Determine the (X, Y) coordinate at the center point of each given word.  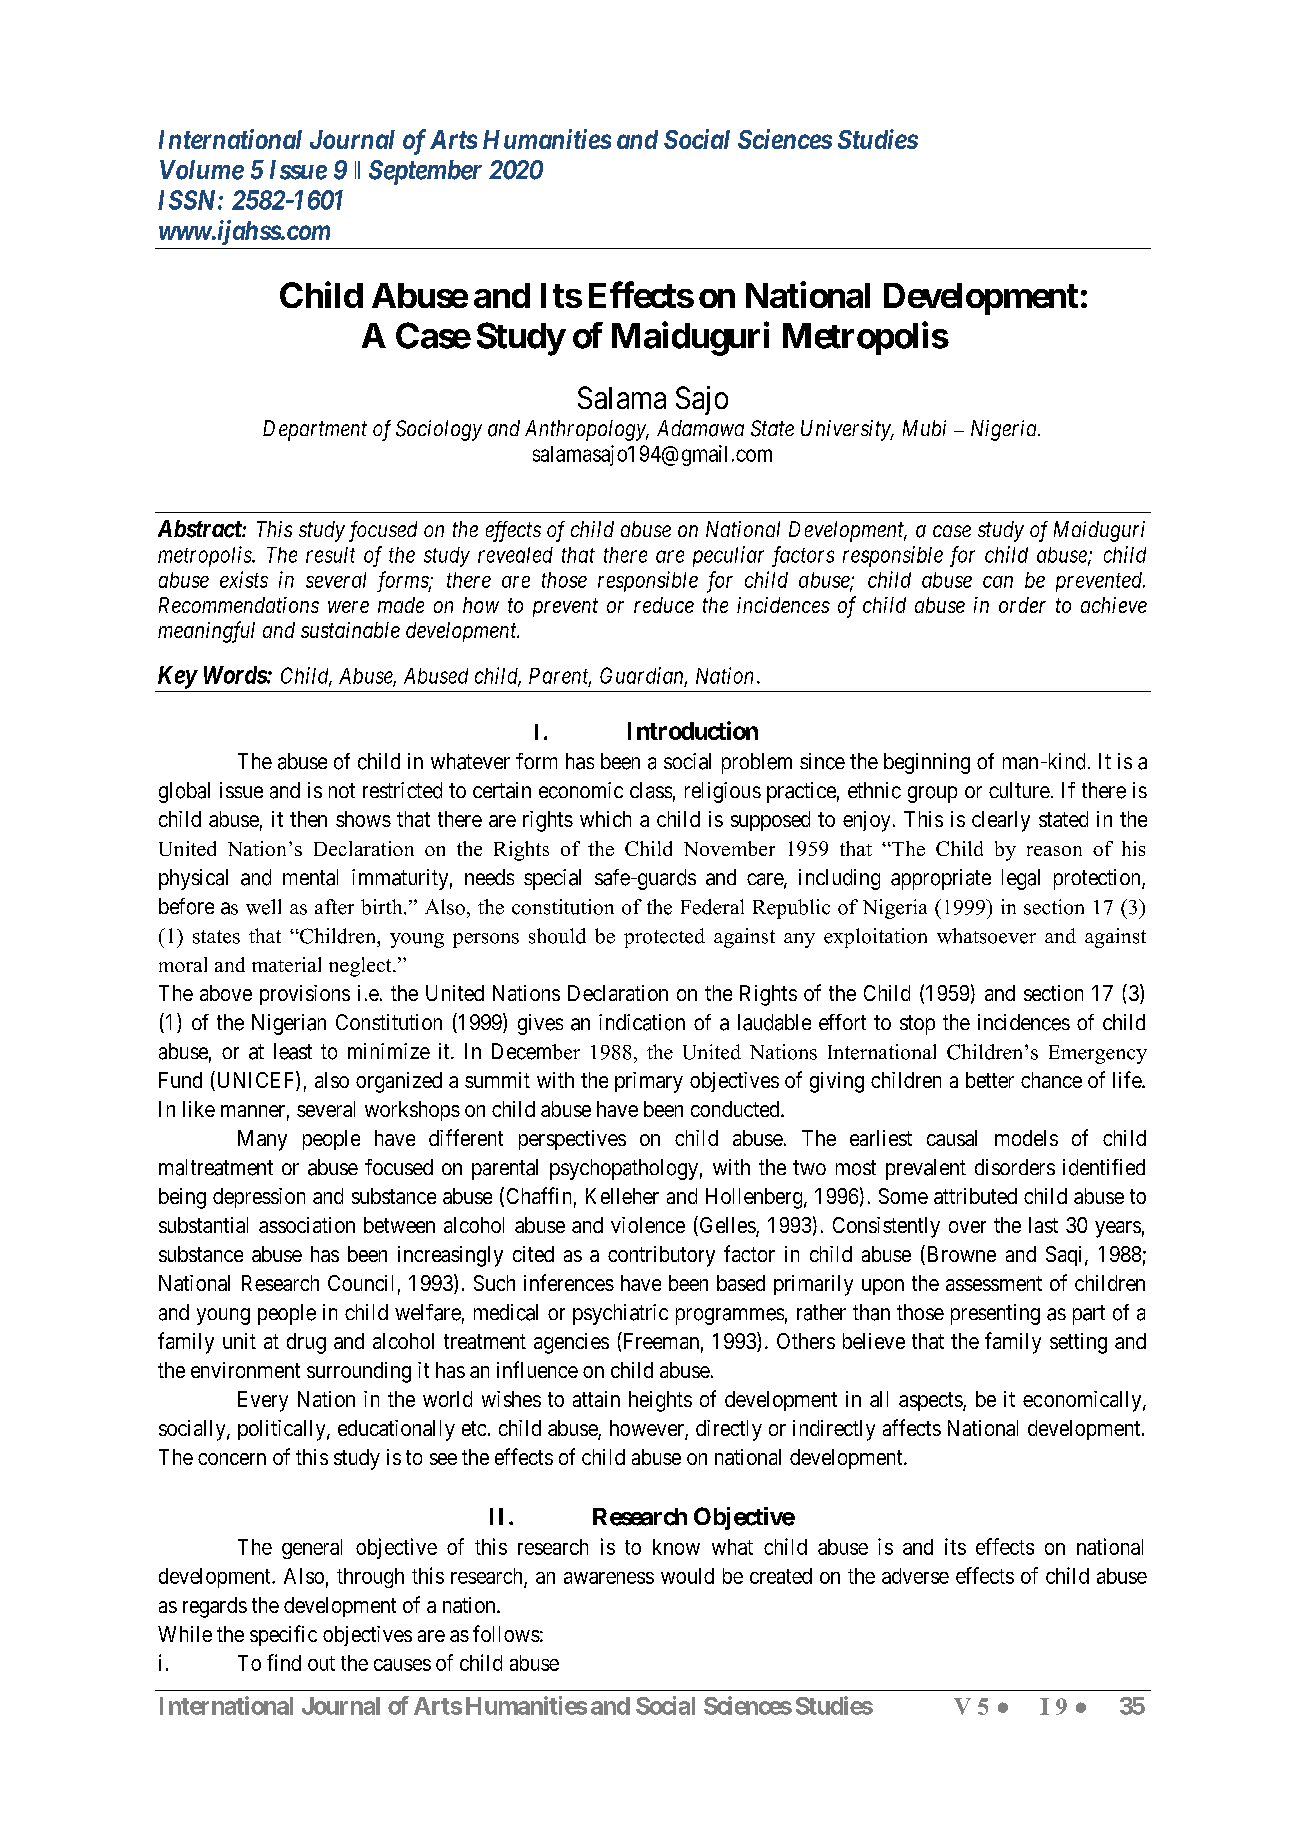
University (847, 430)
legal (1021, 879)
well (263, 907)
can (998, 582)
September (425, 172)
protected (664, 938)
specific (283, 1635)
